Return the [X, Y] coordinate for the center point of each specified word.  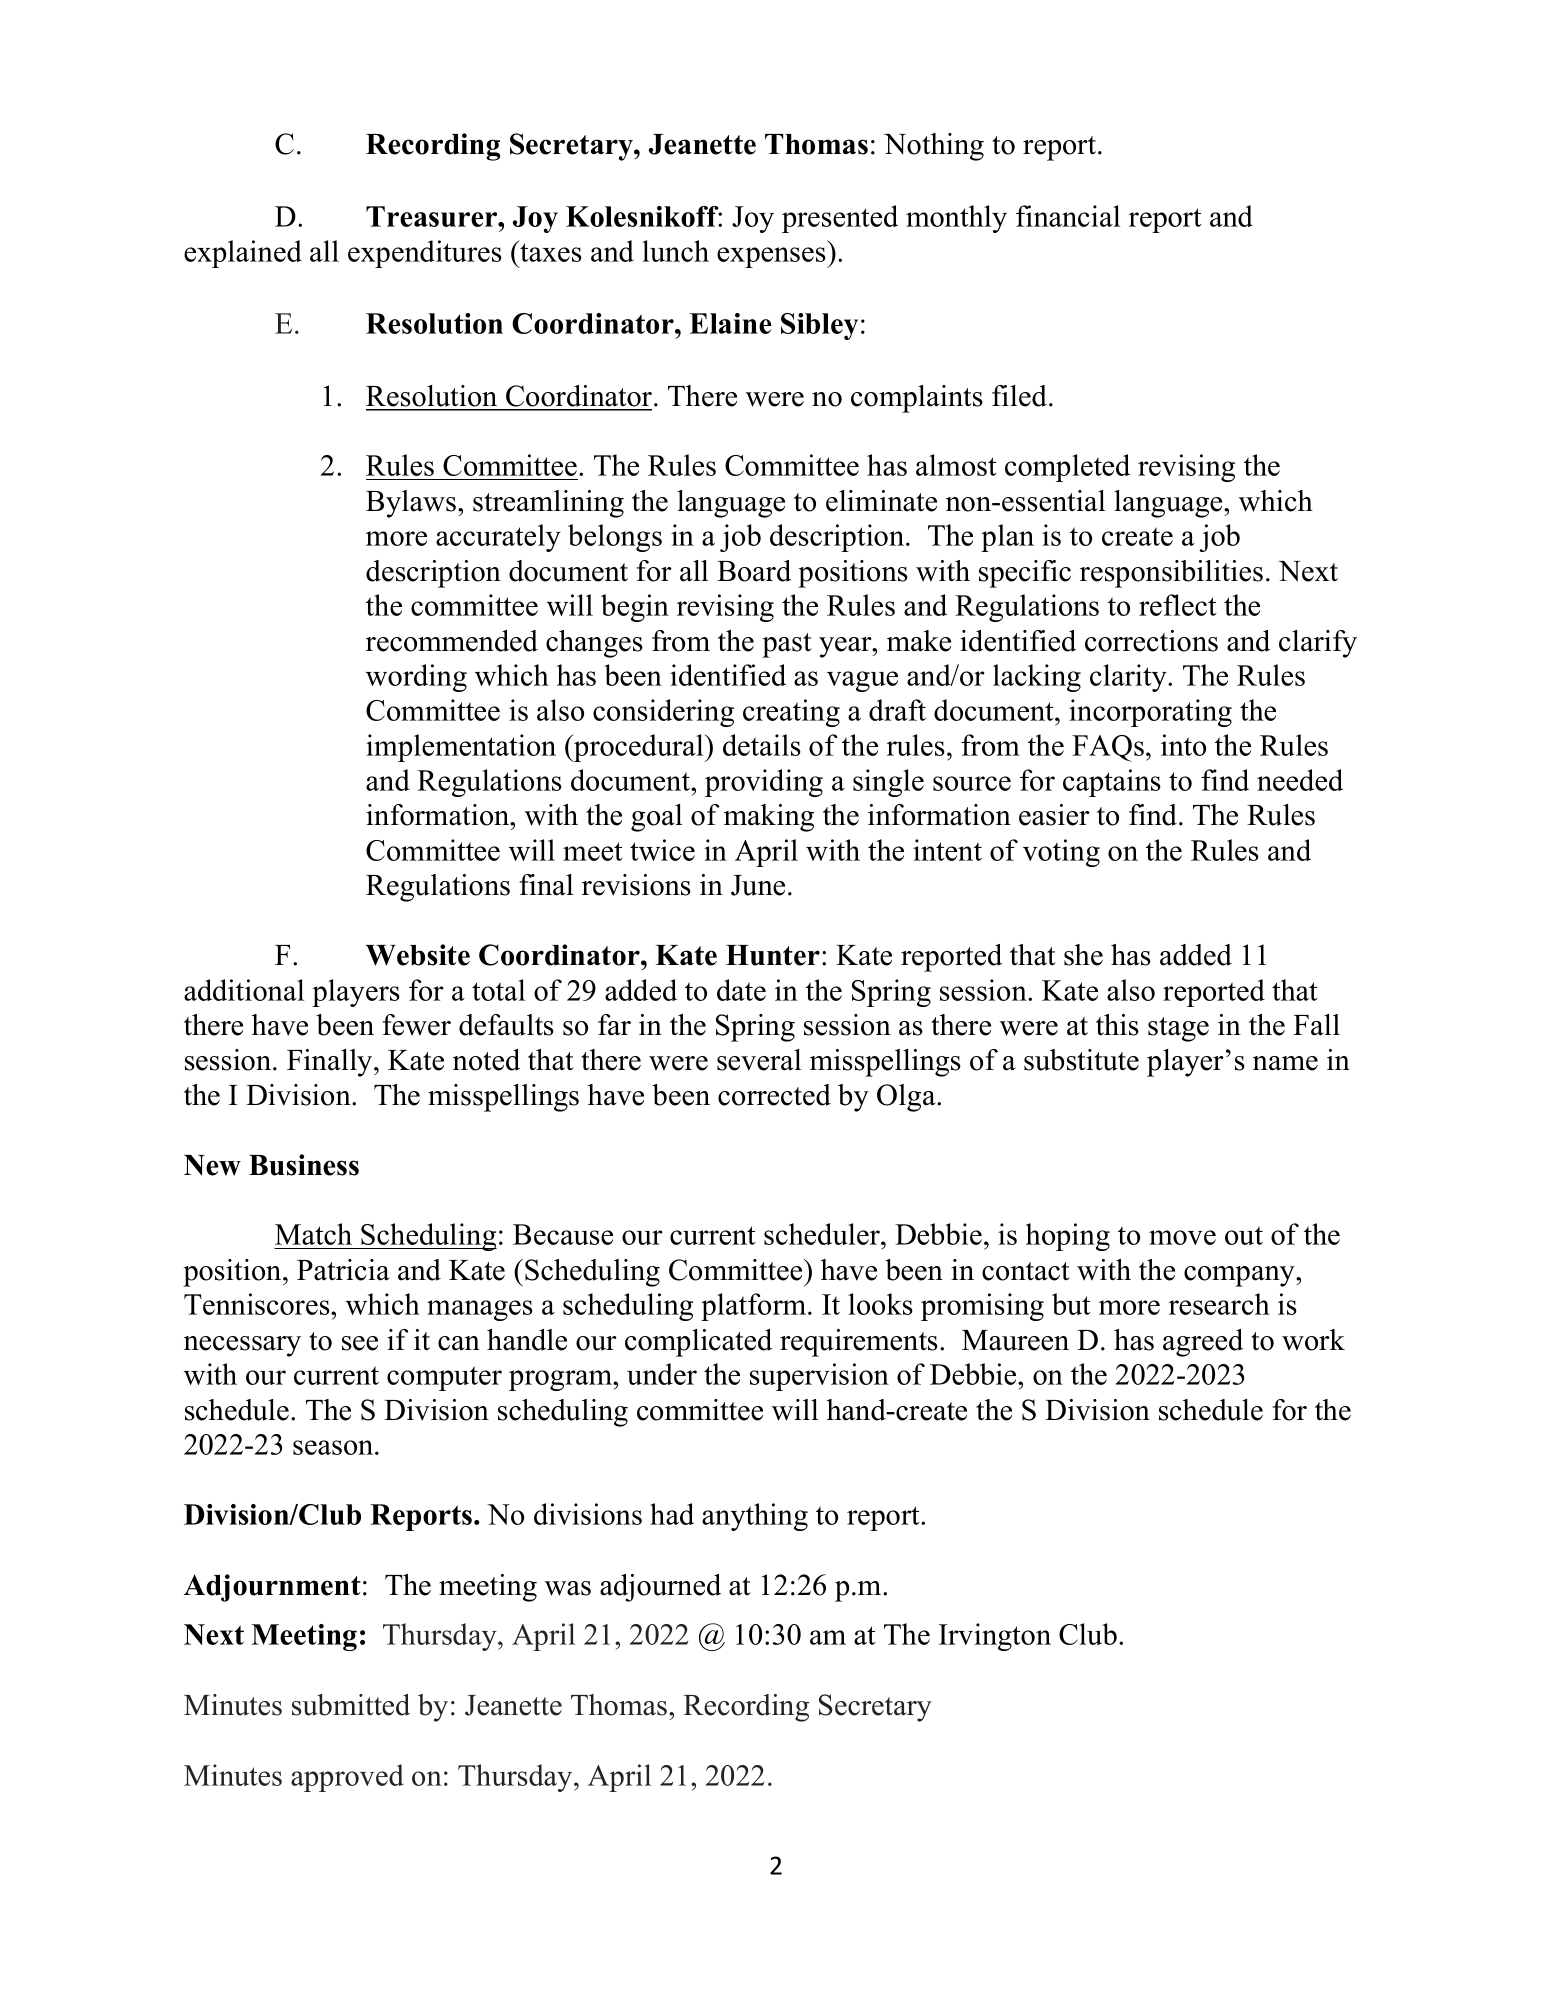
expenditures [425, 254]
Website [418, 955]
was [568, 1588]
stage [1178, 1029]
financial [1068, 216]
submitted [351, 1705]
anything [755, 1517]
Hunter [773, 955]
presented [840, 219]
